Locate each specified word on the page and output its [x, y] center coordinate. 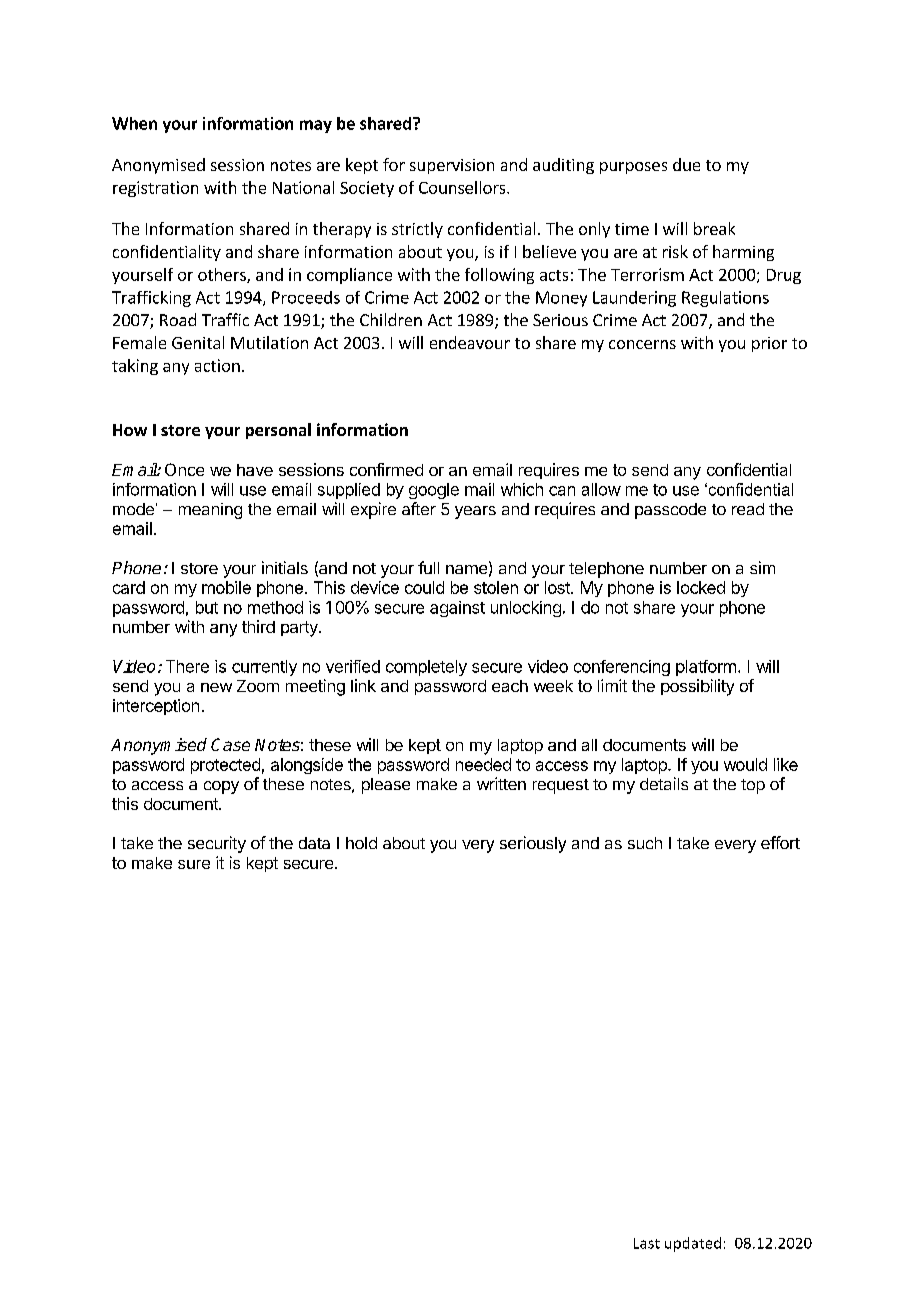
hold [361, 843]
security [217, 844]
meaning [210, 511]
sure [194, 864]
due [686, 164]
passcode [670, 511]
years [475, 512]
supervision [452, 166]
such [645, 843]
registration [155, 189]
